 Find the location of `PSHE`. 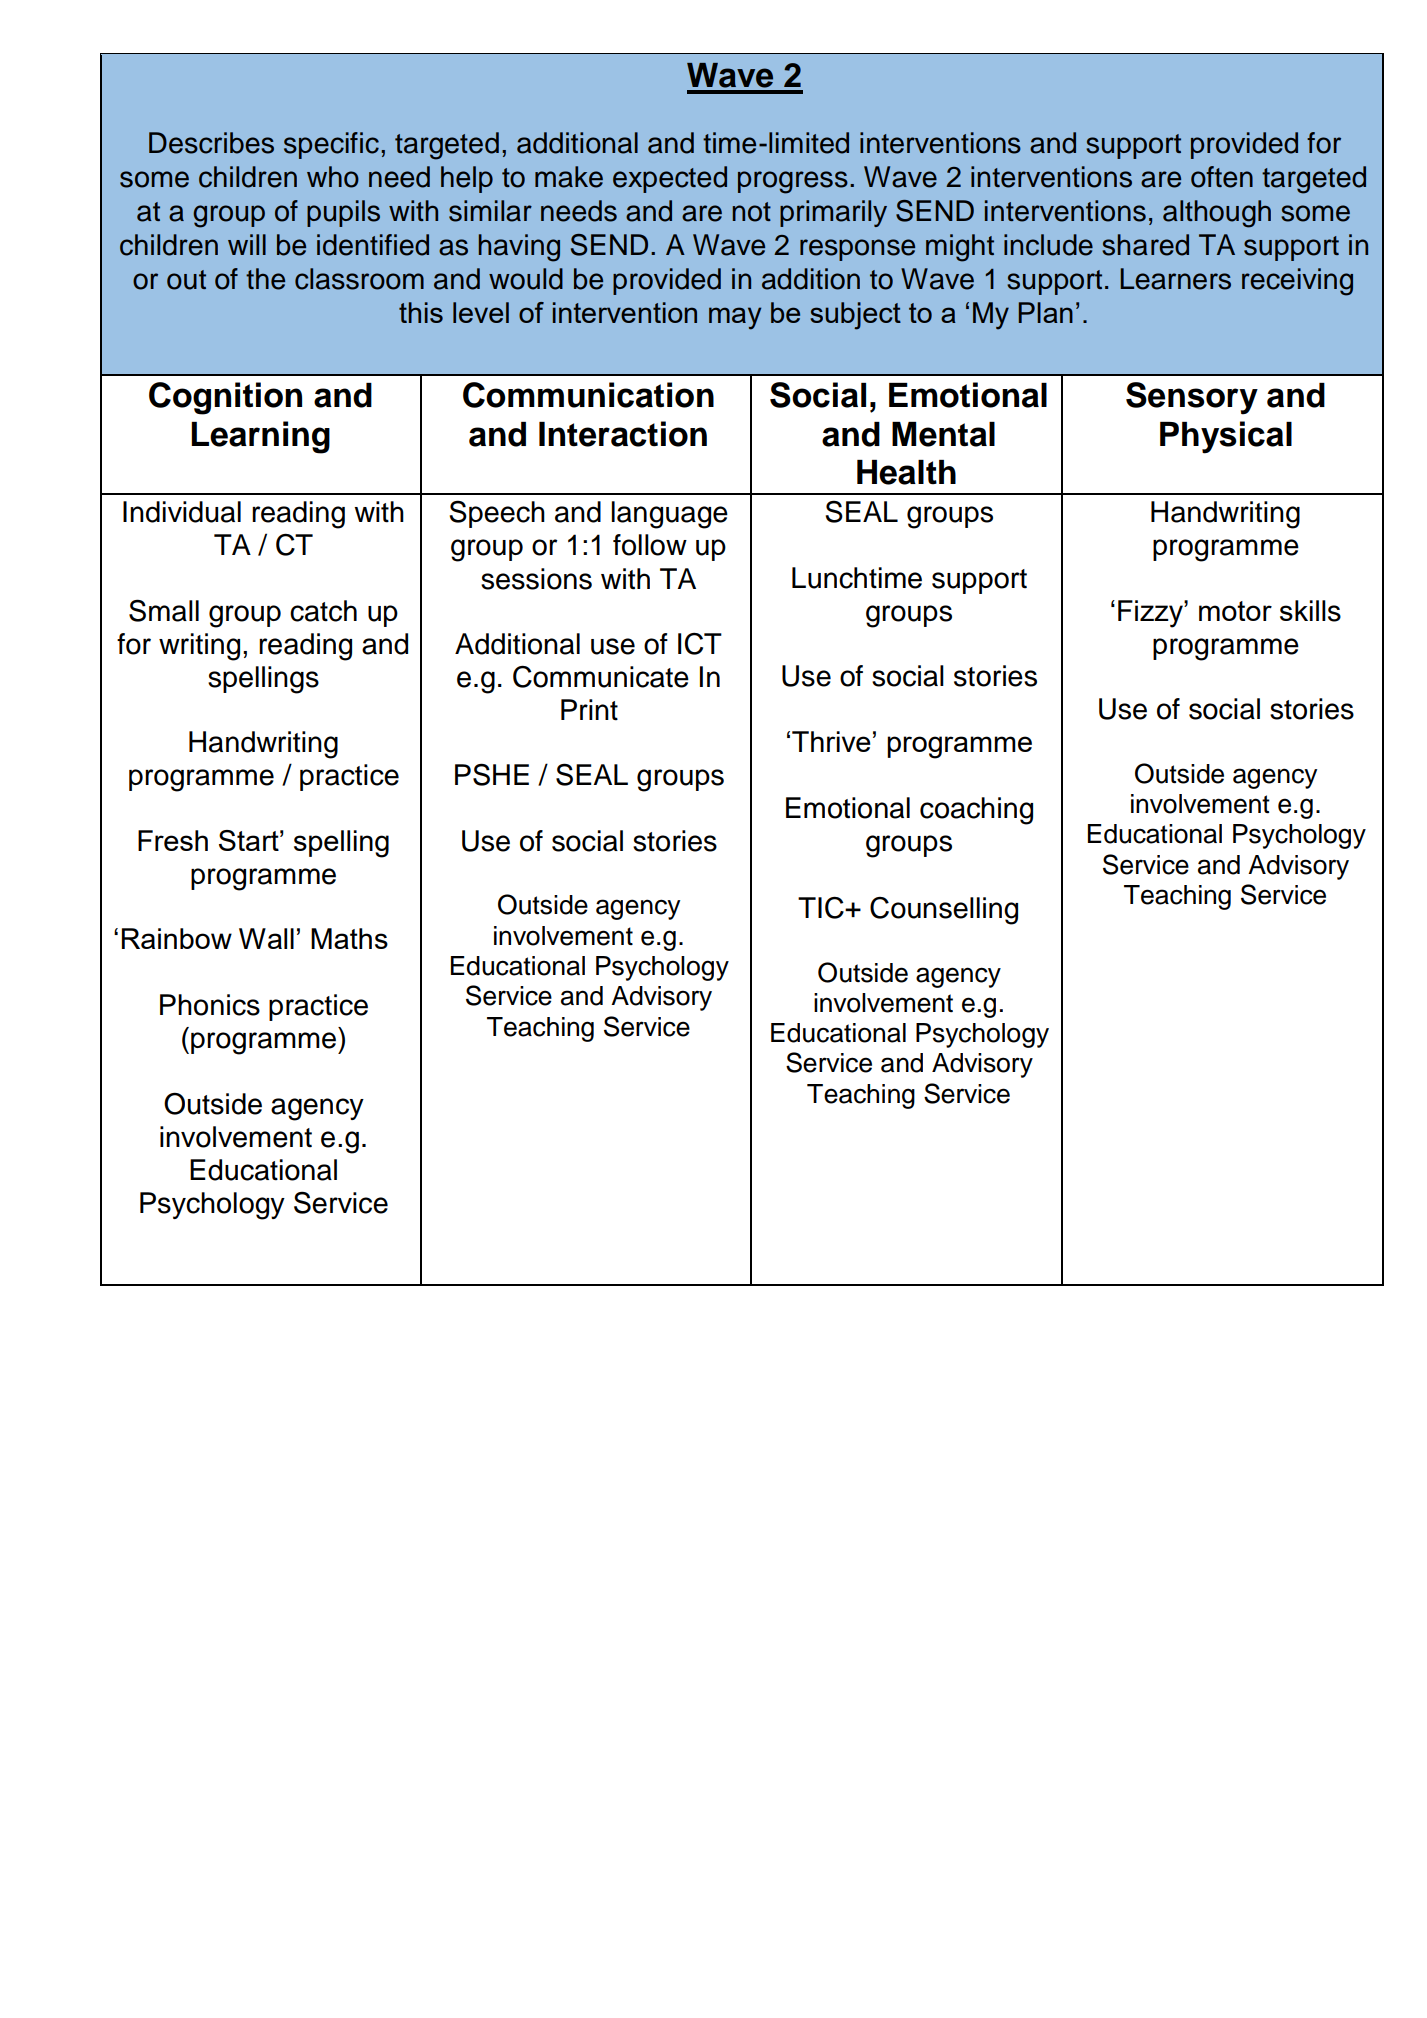

PSHE is located at coordinates (492, 774).
